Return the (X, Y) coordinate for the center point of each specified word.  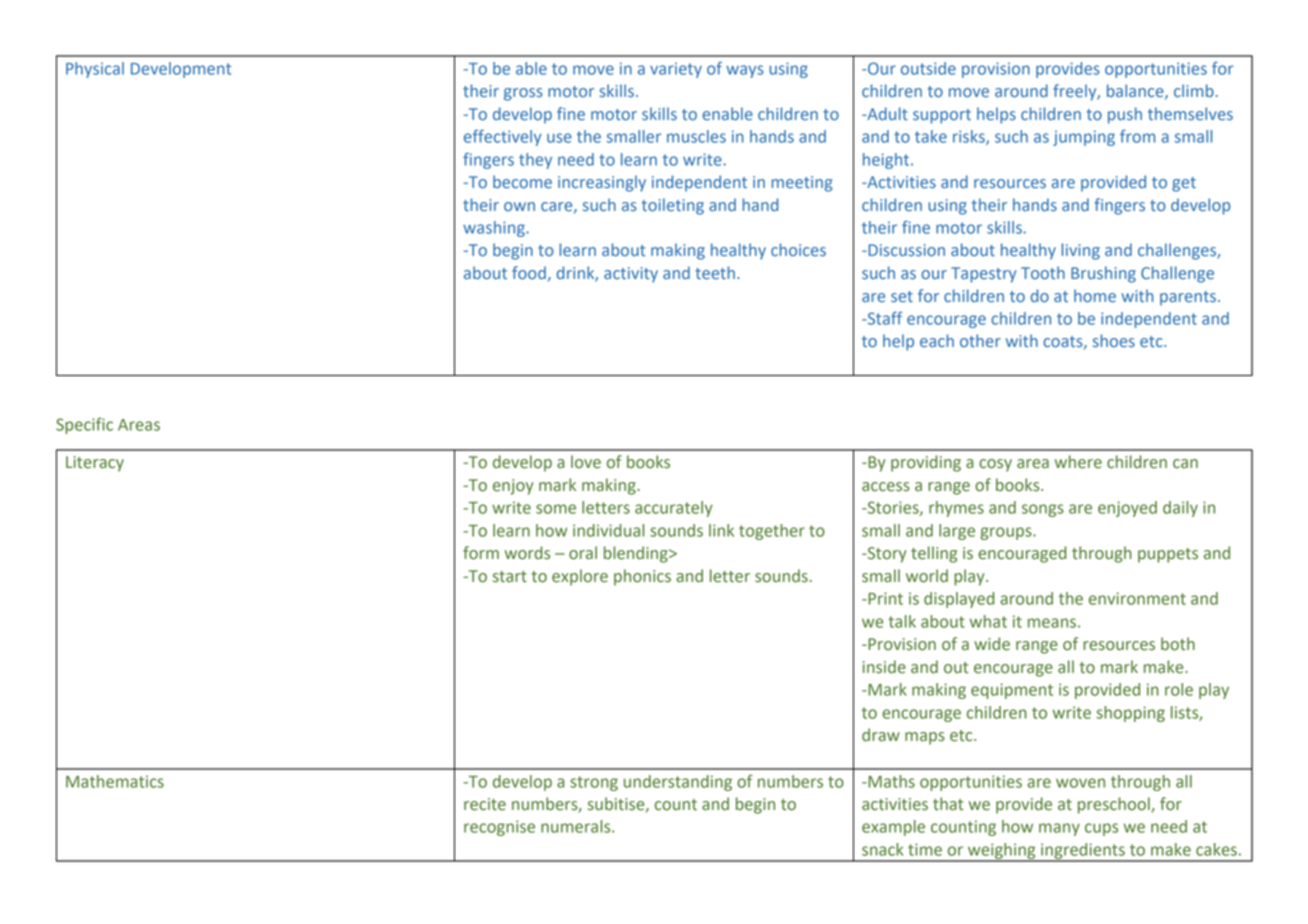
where (1078, 462)
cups (1101, 829)
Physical (95, 70)
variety (676, 70)
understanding (678, 783)
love (586, 462)
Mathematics (115, 781)
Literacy (95, 464)
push (1125, 115)
